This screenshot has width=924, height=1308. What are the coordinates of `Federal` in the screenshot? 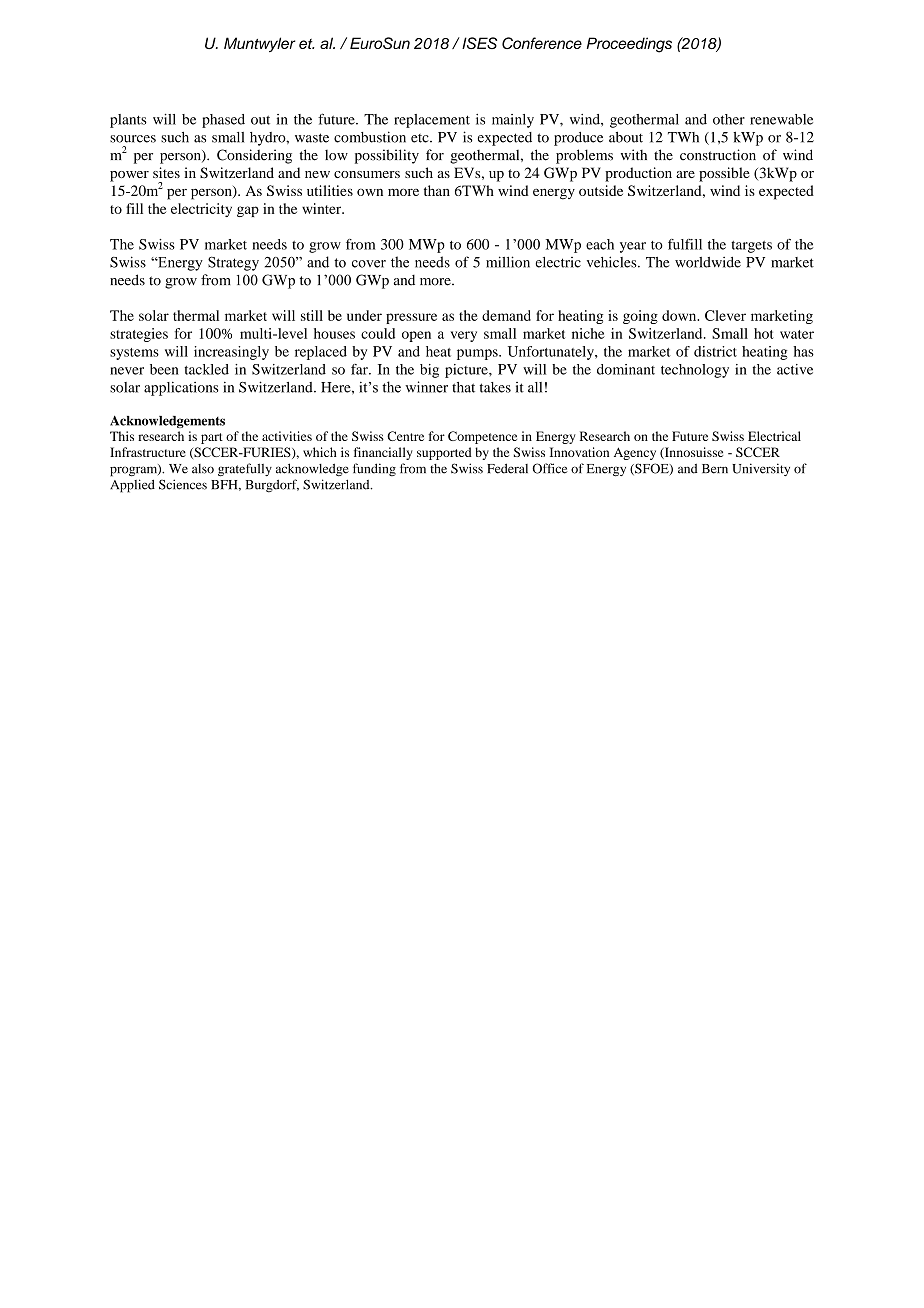 It's located at (507, 468).
